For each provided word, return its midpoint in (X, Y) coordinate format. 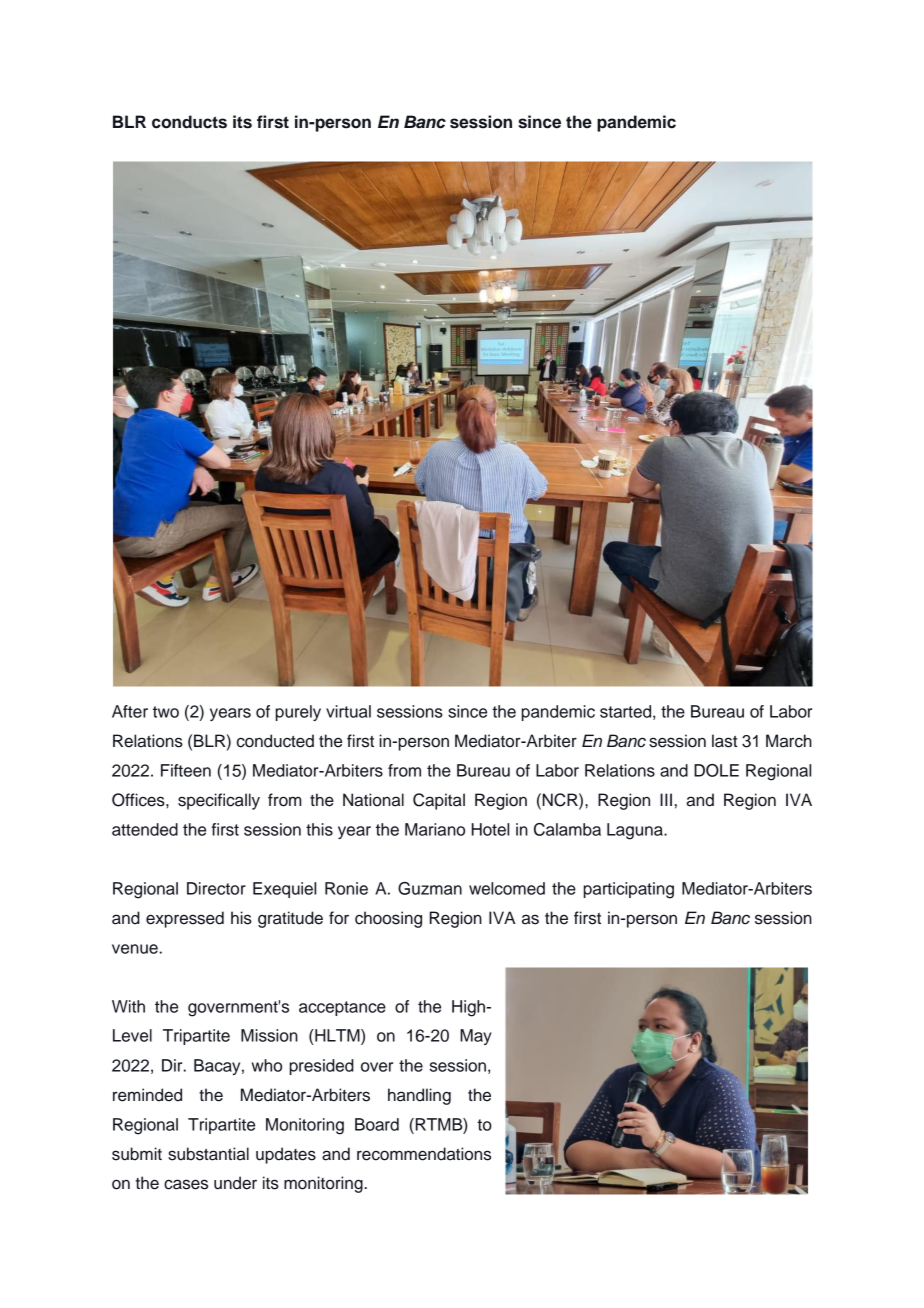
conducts (189, 122)
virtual (348, 711)
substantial (208, 1154)
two (166, 712)
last (724, 741)
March (789, 741)
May (476, 1037)
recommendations (424, 1154)
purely (298, 713)
